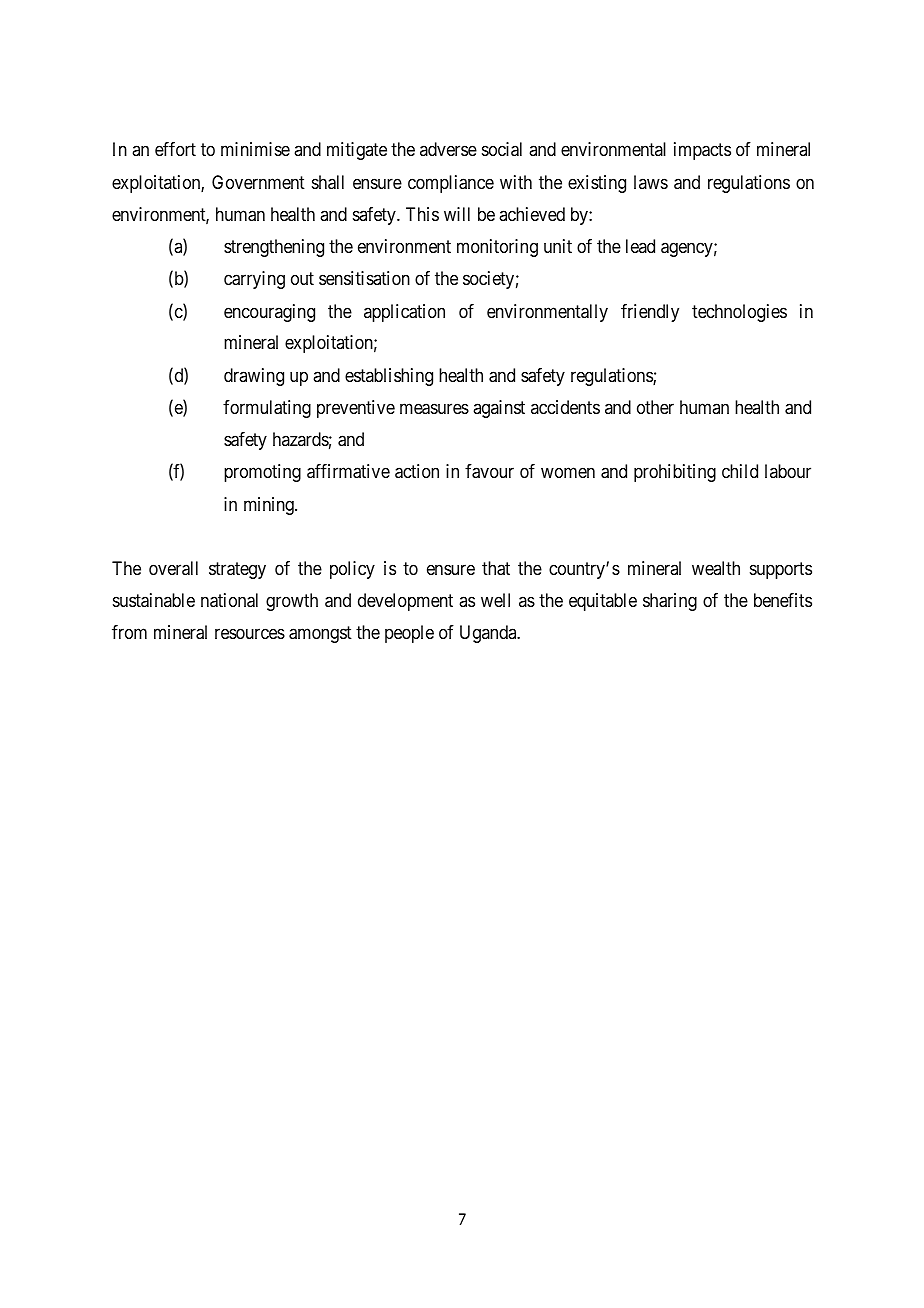  Describe the element at coordinates (175, 149) in the screenshot. I see `effort` at that location.
